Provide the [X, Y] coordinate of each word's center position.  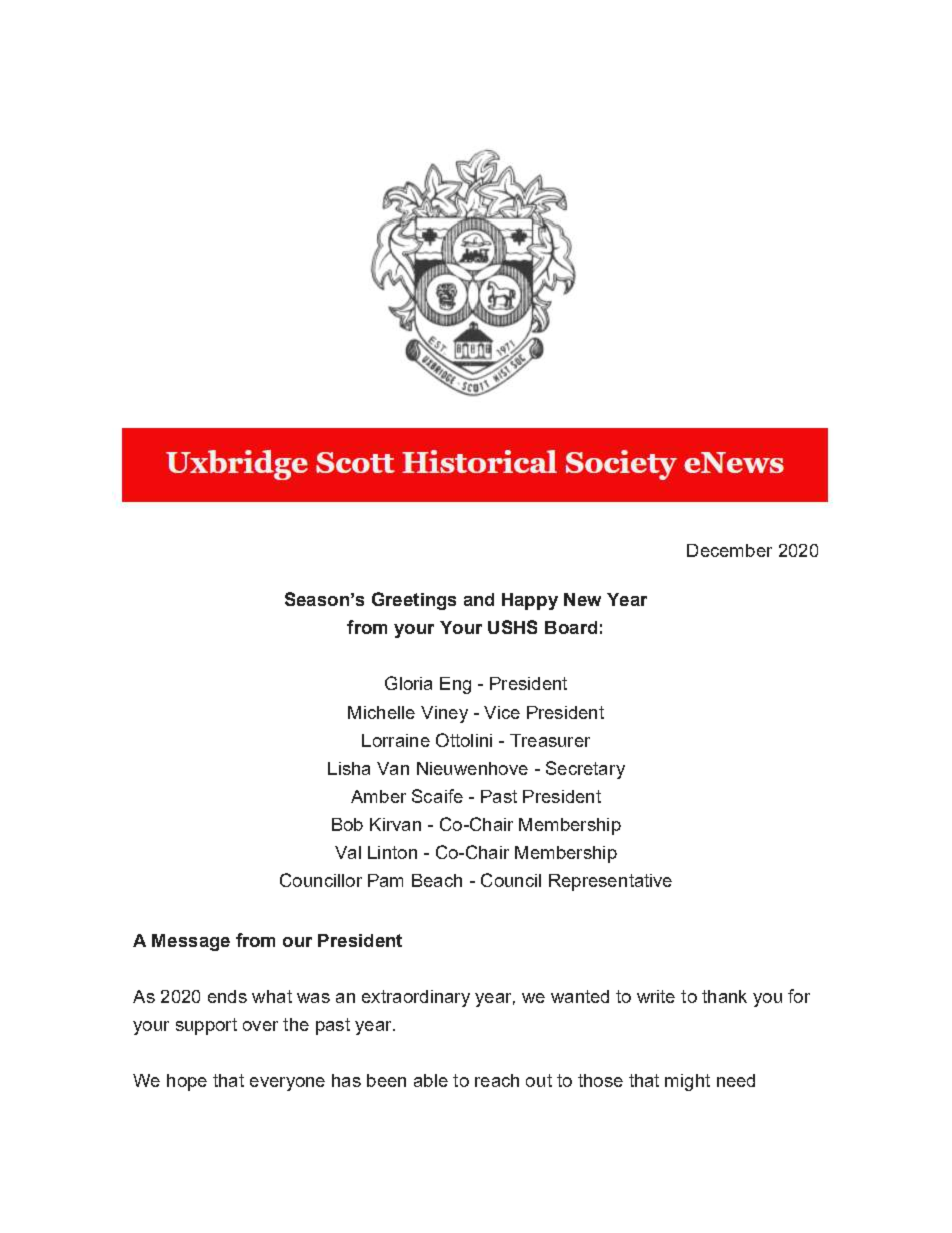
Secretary [585, 770]
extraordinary [416, 998]
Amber [378, 796]
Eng [455, 685]
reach [497, 1080]
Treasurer [550, 740]
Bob [347, 824]
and [479, 599]
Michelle [381, 712]
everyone [287, 1084]
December [729, 550]
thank [724, 996]
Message [191, 942]
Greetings [414, 601]
